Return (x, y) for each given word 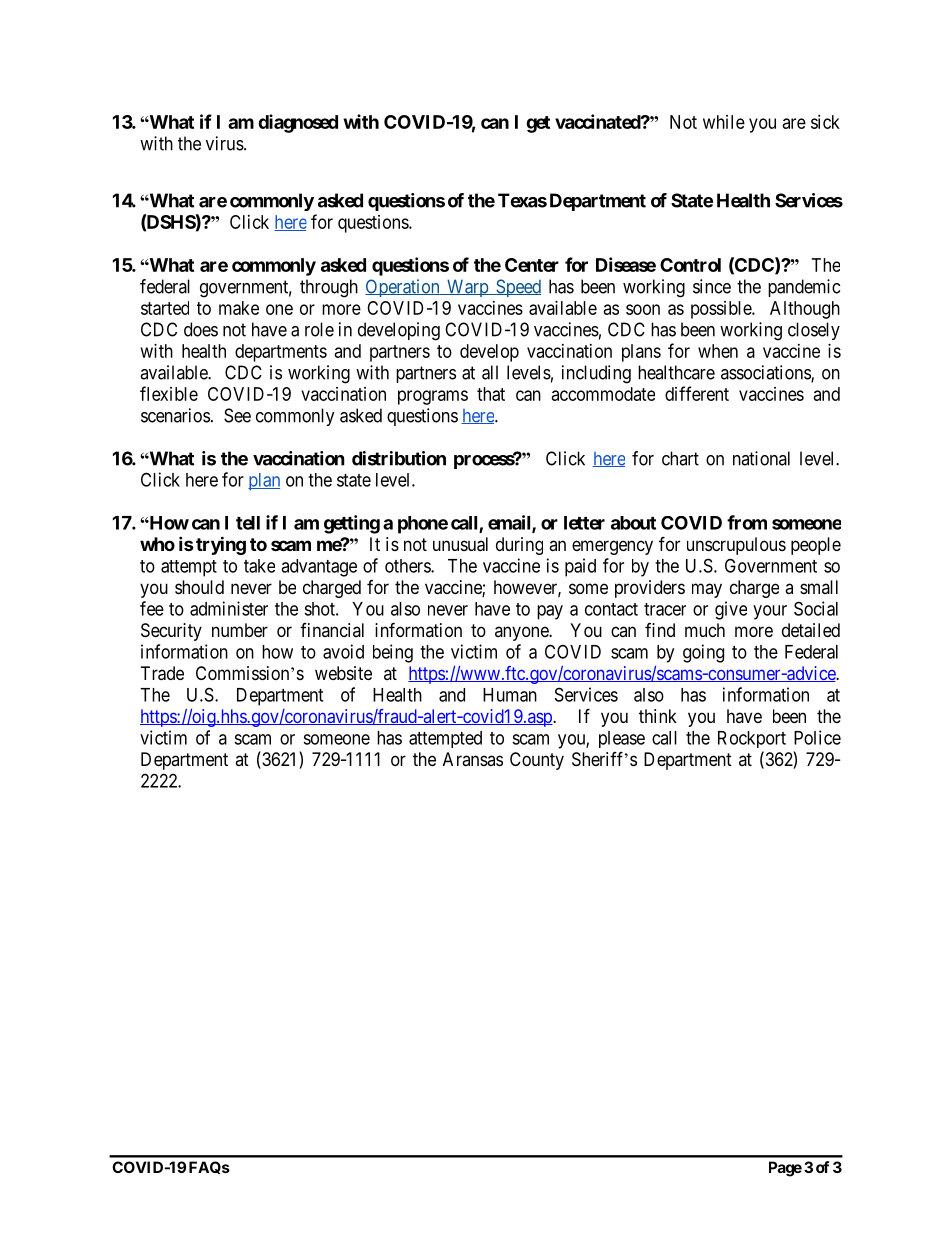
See (237, 415)
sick (825, 122)
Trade (162, 673)
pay (550, 612)
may (707, 590)
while (724, 122)
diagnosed (298, 123)
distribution (399, 458)
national (761, 458)
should (199, 587)
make (239, 308)
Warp (467, 288)
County (537, 761)
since (712, 286)
